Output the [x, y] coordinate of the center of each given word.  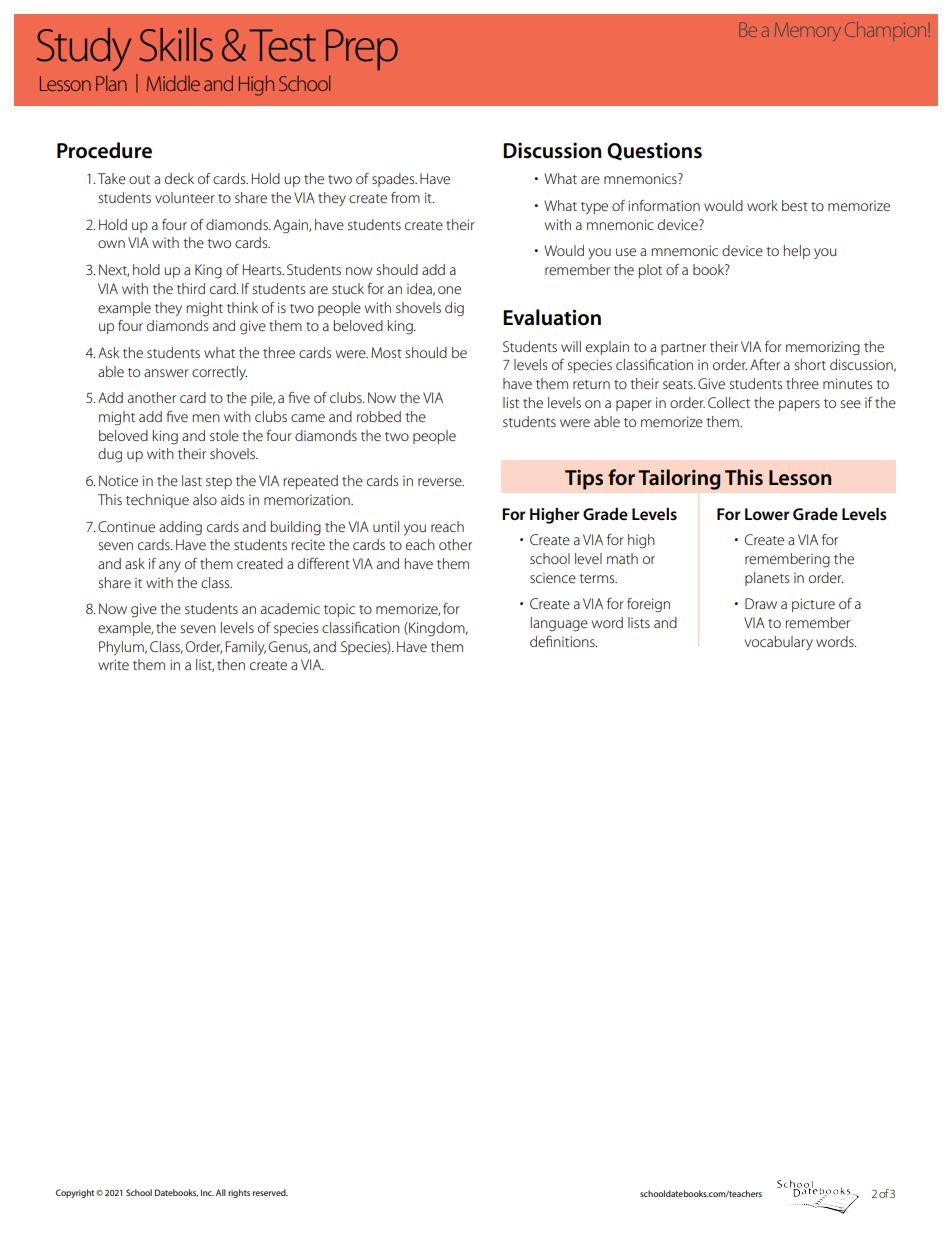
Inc [207, 1192]
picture [813, 605]
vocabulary [779, 643]
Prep [362, 49]
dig [454, 309]
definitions [563, 641]
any [170, 566]
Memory [808, 31]
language [559, 624]
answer [166, 373]
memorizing [823, 348]
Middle [173, 83]
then [231, 664]
